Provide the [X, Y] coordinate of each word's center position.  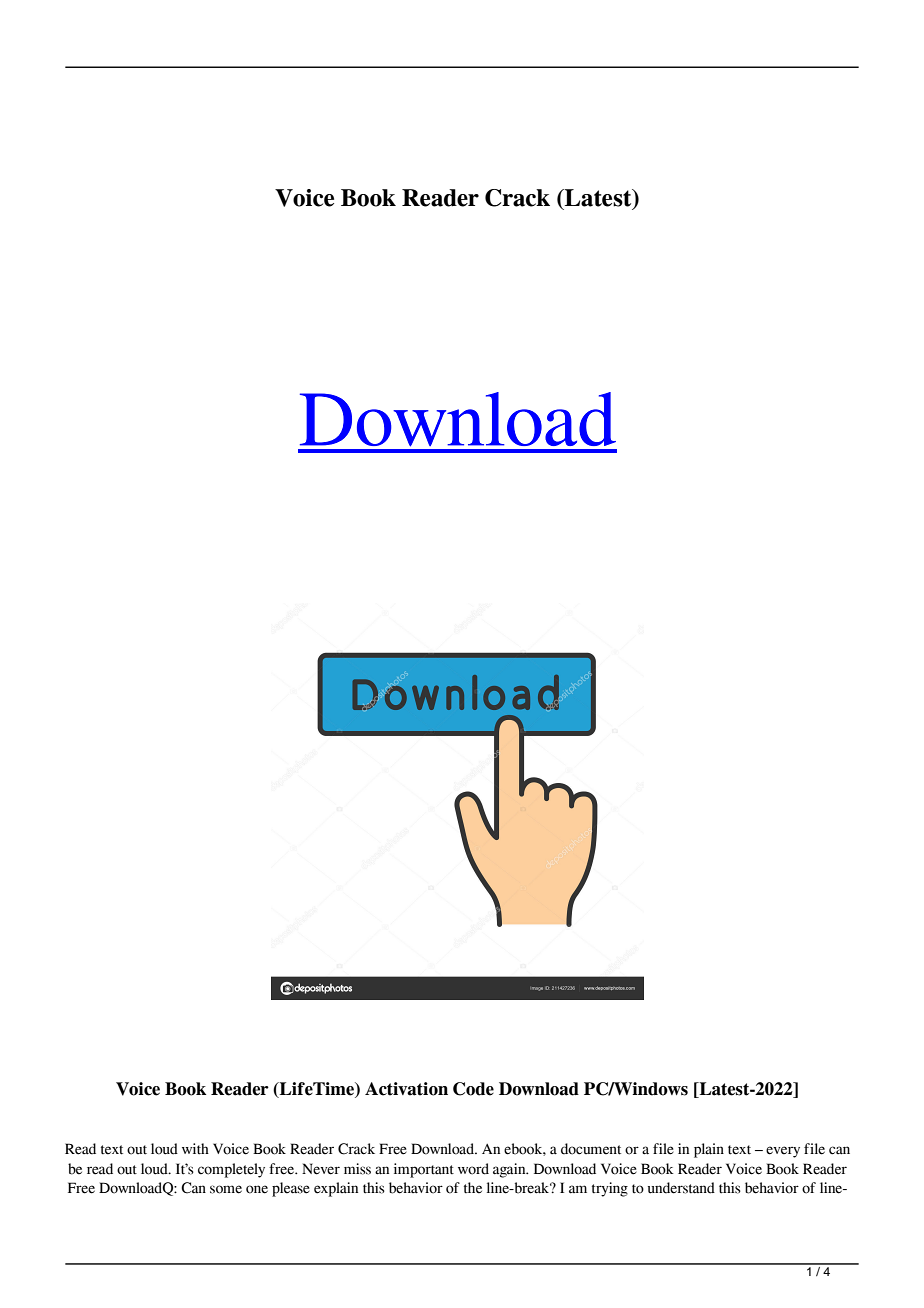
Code [473, 1089]
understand [681, 1188]
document [591, 1149]
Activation [406, 1089]
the [473, 1188]
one [257, 1189]
